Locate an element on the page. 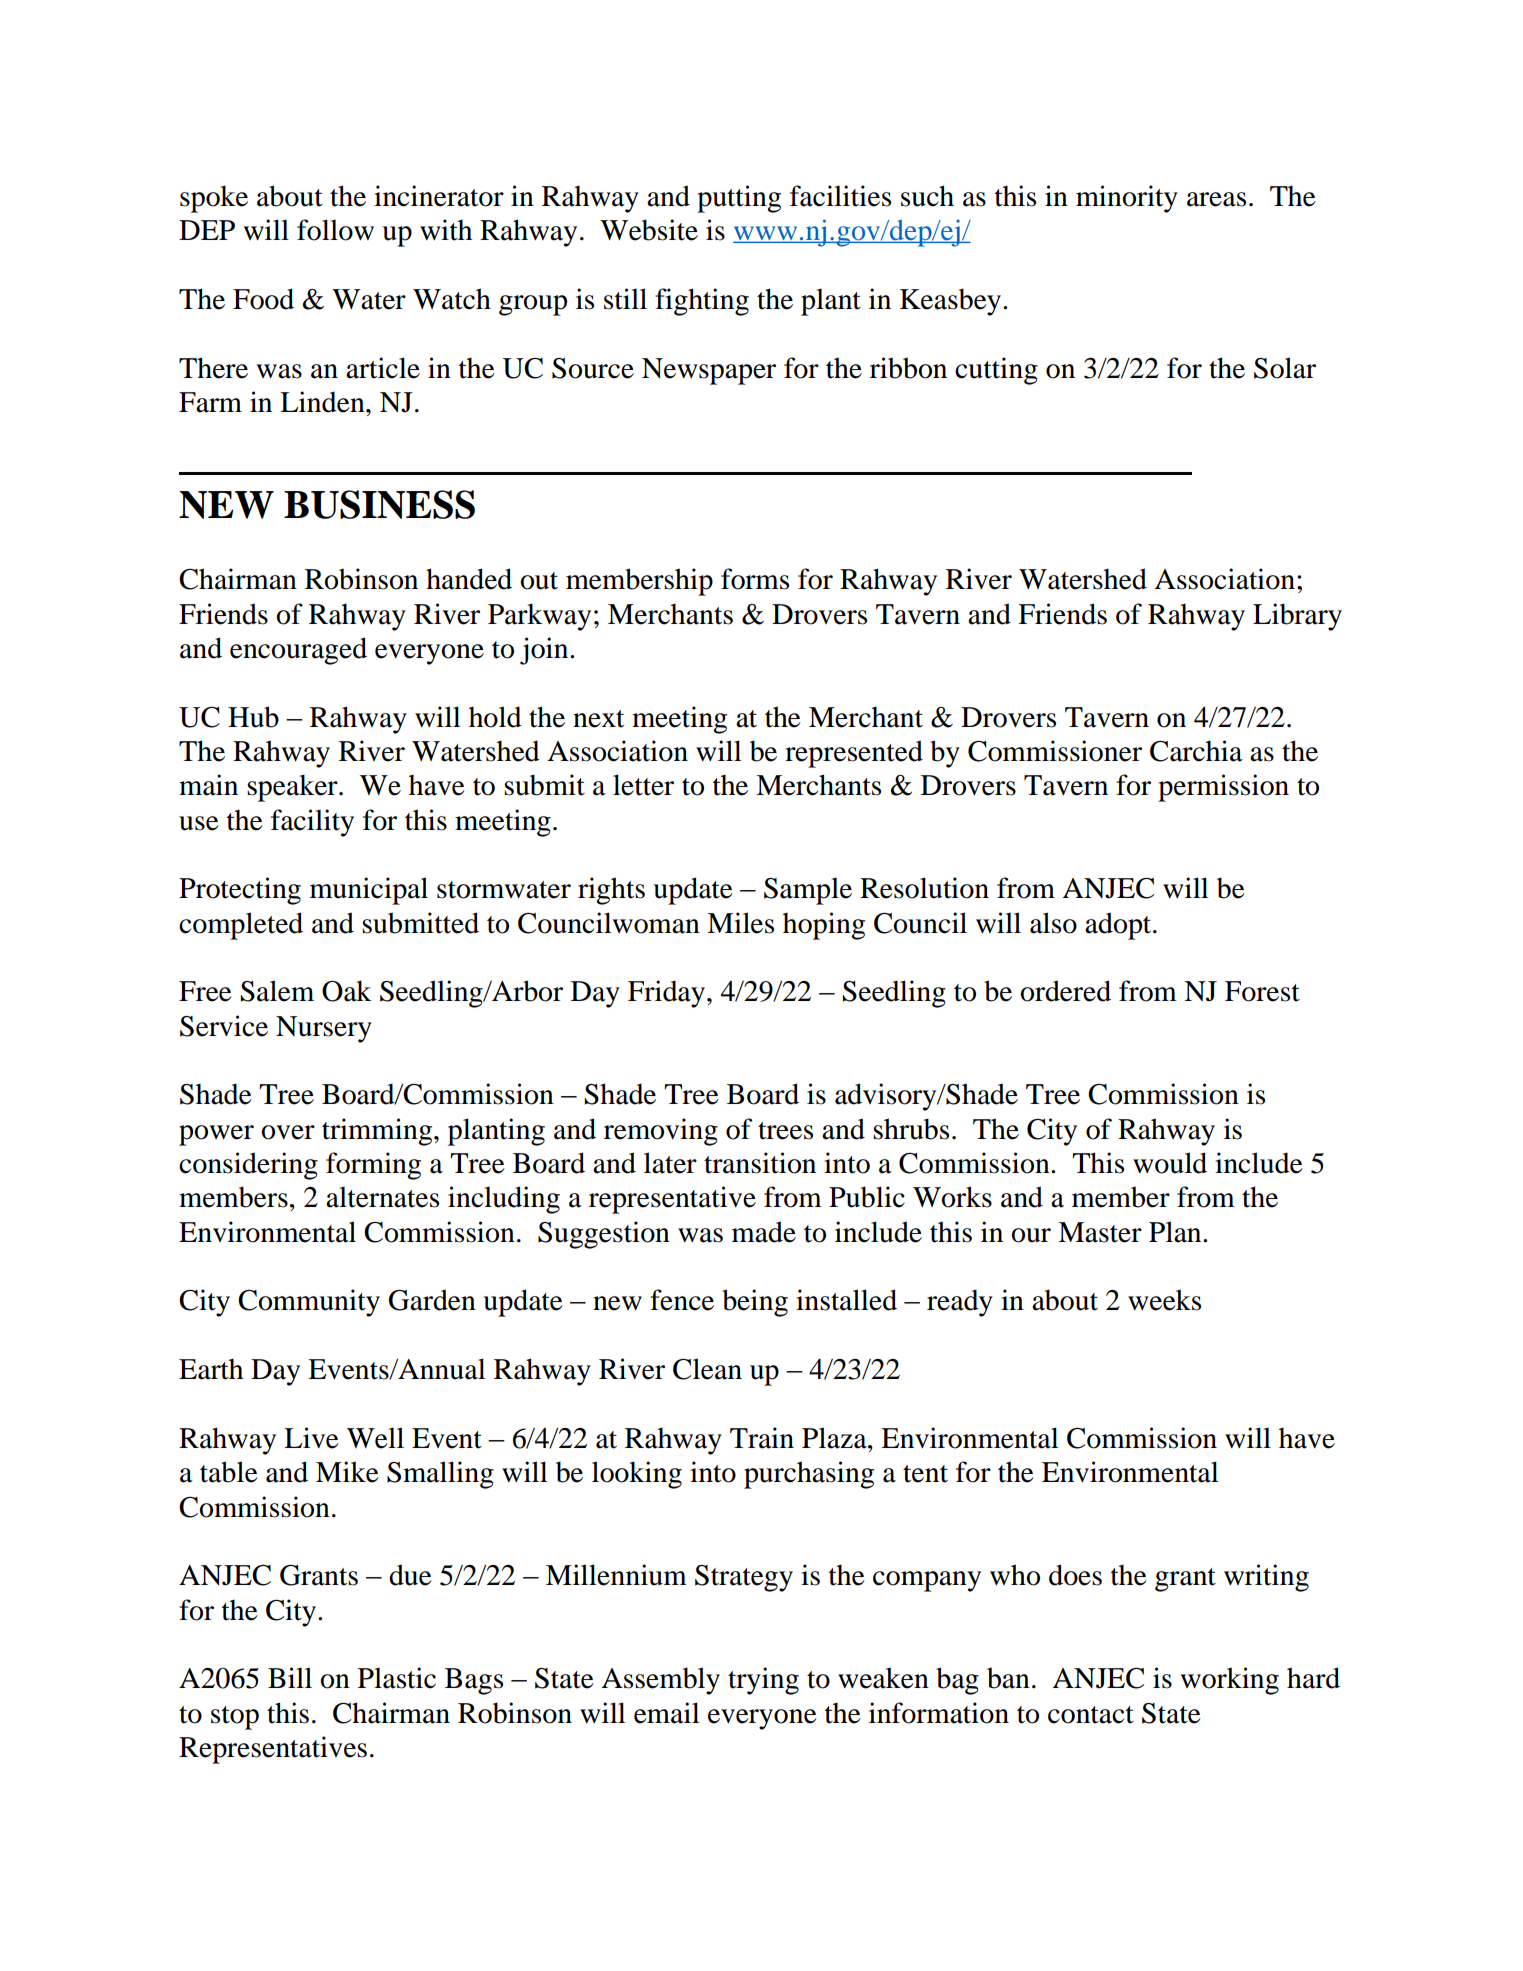 Image resolution: width=1523 pixels, height=1971 pixels. working is located at coordinates (1229, 1681).
